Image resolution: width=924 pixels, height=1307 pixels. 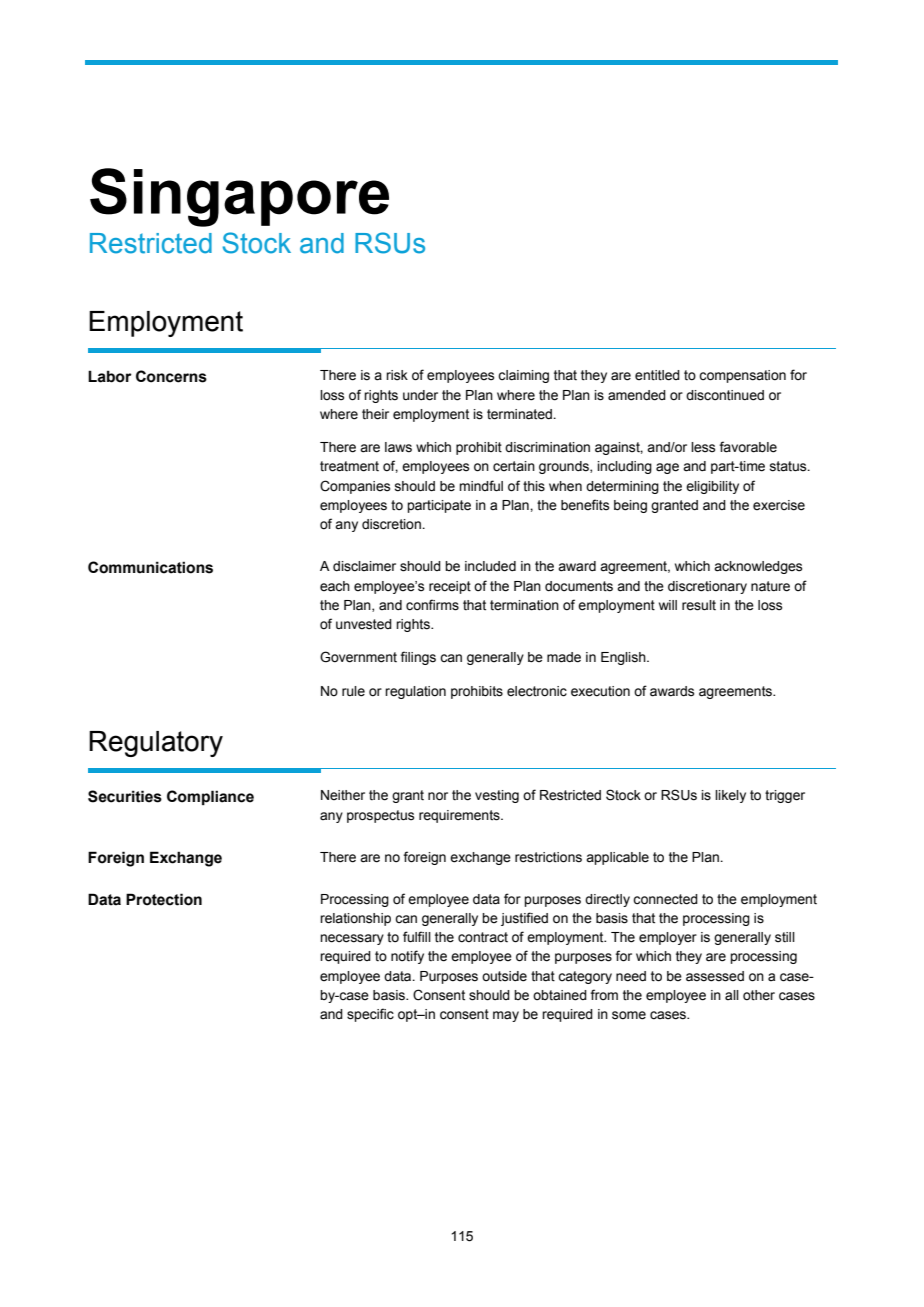 What do you see at coordinates (432, 605) in the screenshot?
I see `confirms` at bounding box center [432, 605].
